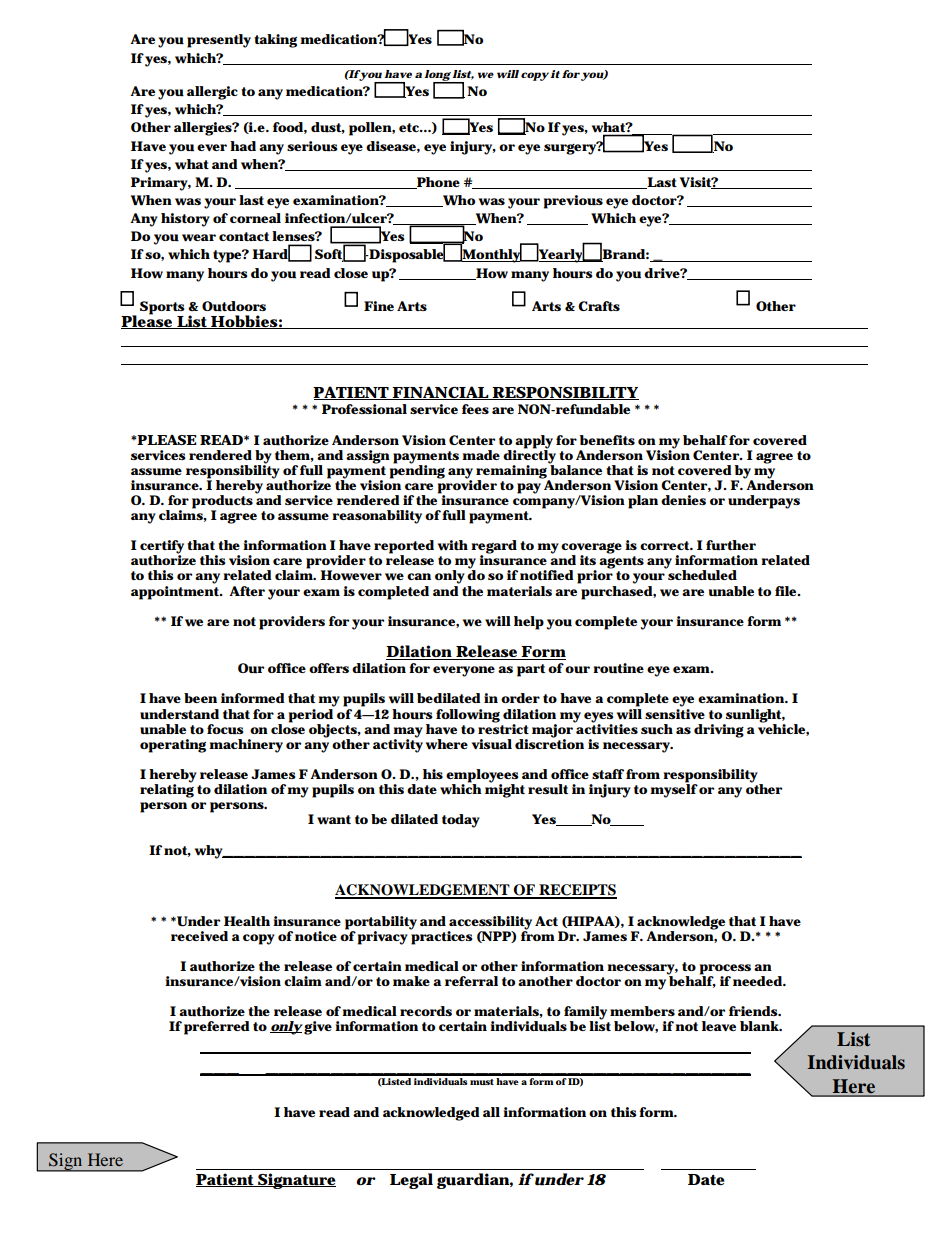 Image resolution: width=952 pixels, height=1233 pixels. I want to click on leave, so click(719, 1026).
